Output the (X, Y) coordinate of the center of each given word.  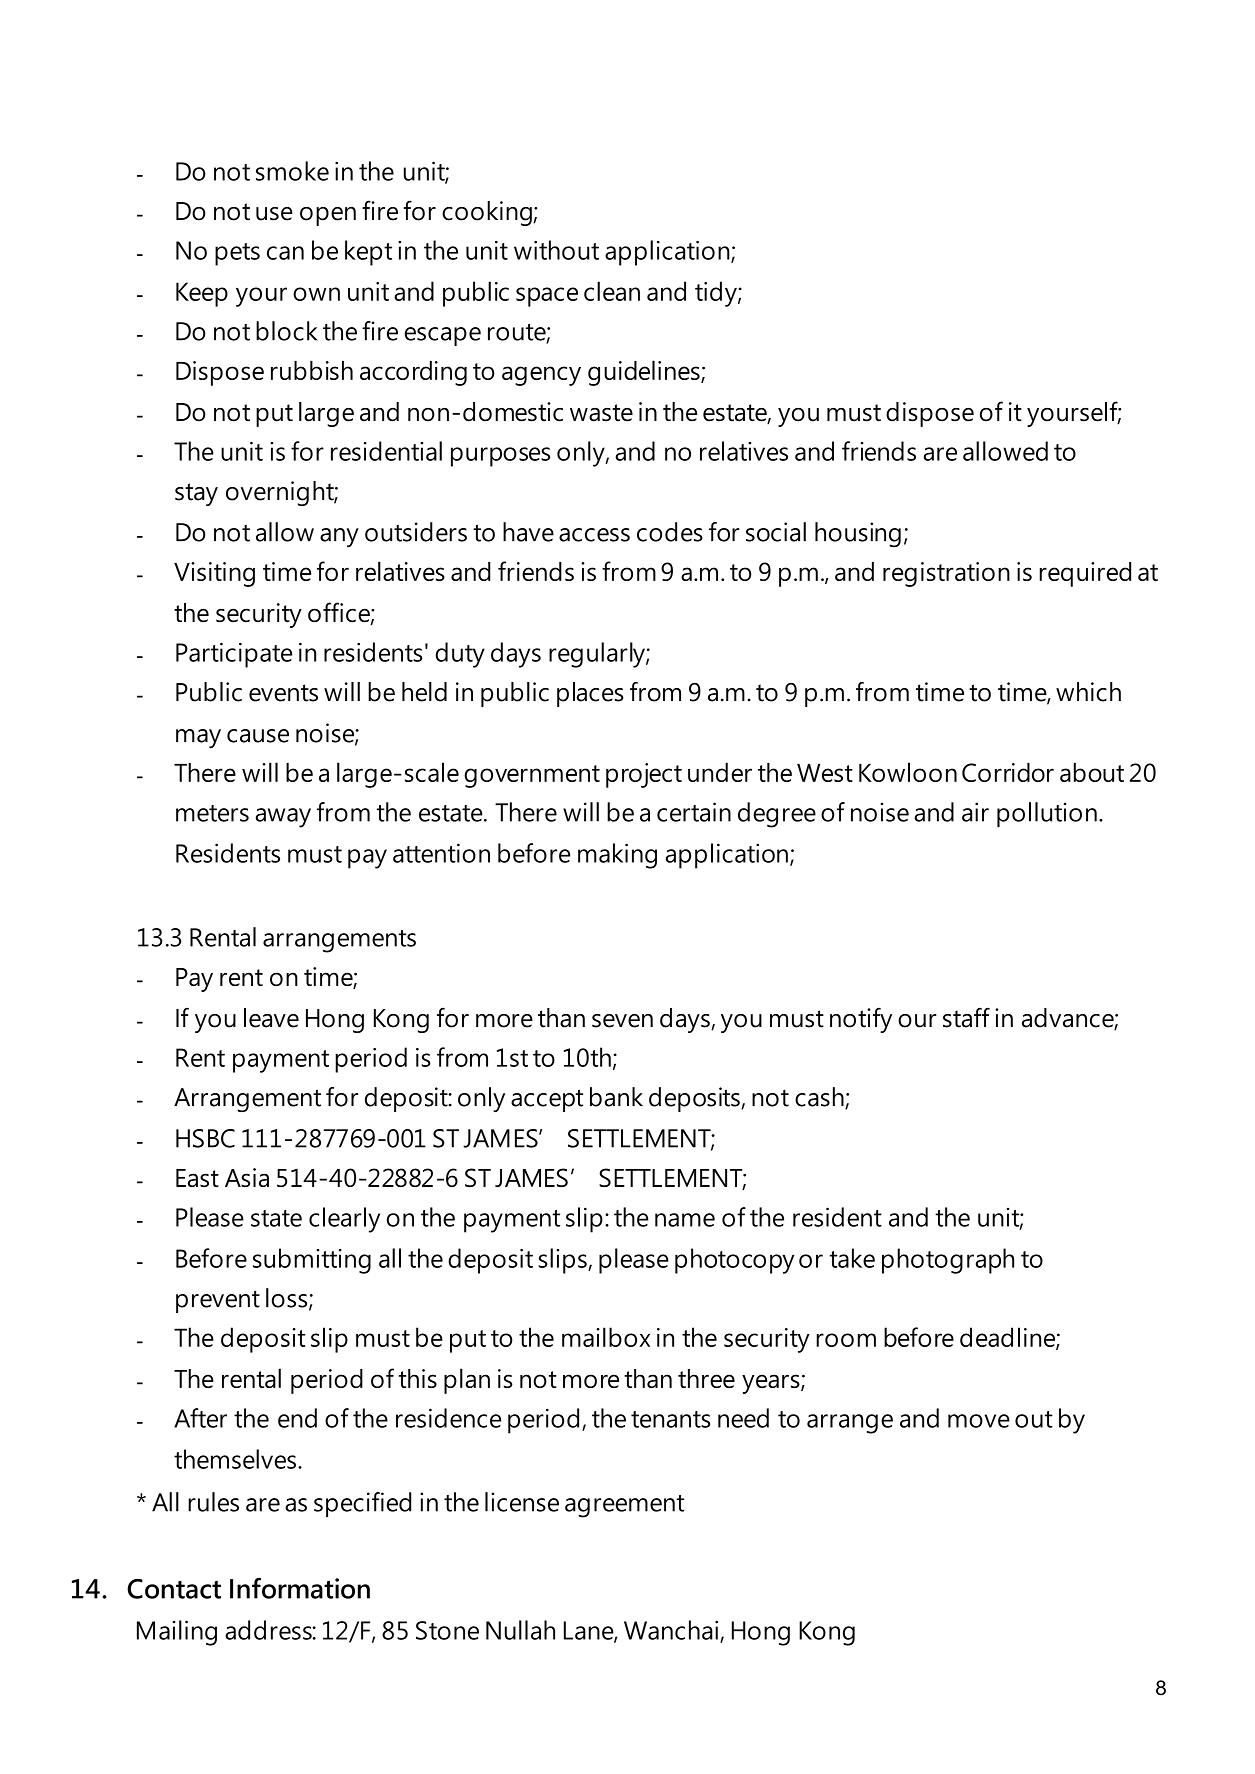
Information (300, 1588)
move (979, 1421)
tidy (717, 294)
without (556, 250)
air (975, 812)
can (285, 253)
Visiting (214, 574)
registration (946, 574)
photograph (948, 1261)
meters (212, 813)
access (594, 535)
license (522, 1502)
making (617, 856)
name (685, 1220)
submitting (312, 1261)
